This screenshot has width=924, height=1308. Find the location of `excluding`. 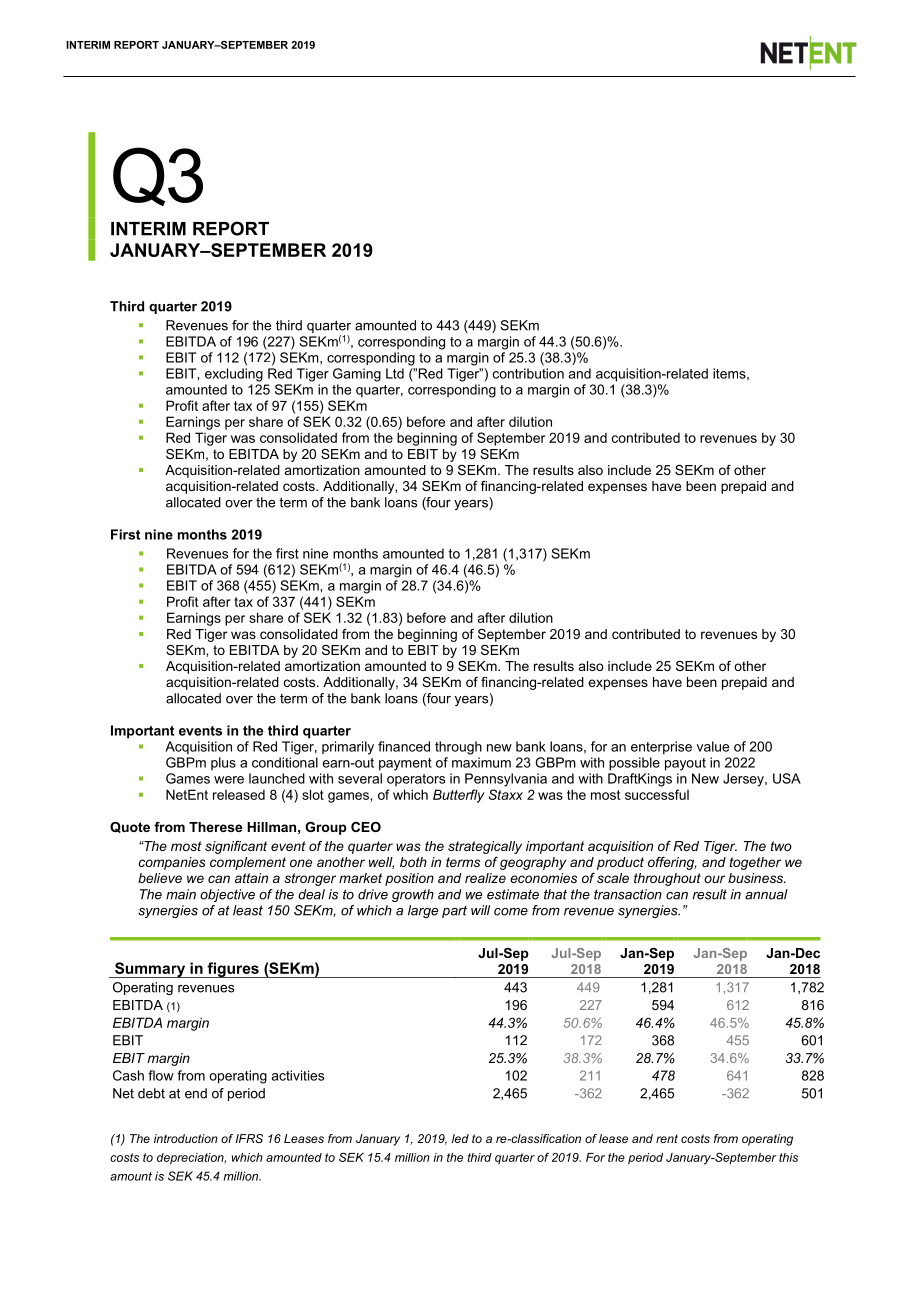

excluding is located at coordinates (234, 375).
